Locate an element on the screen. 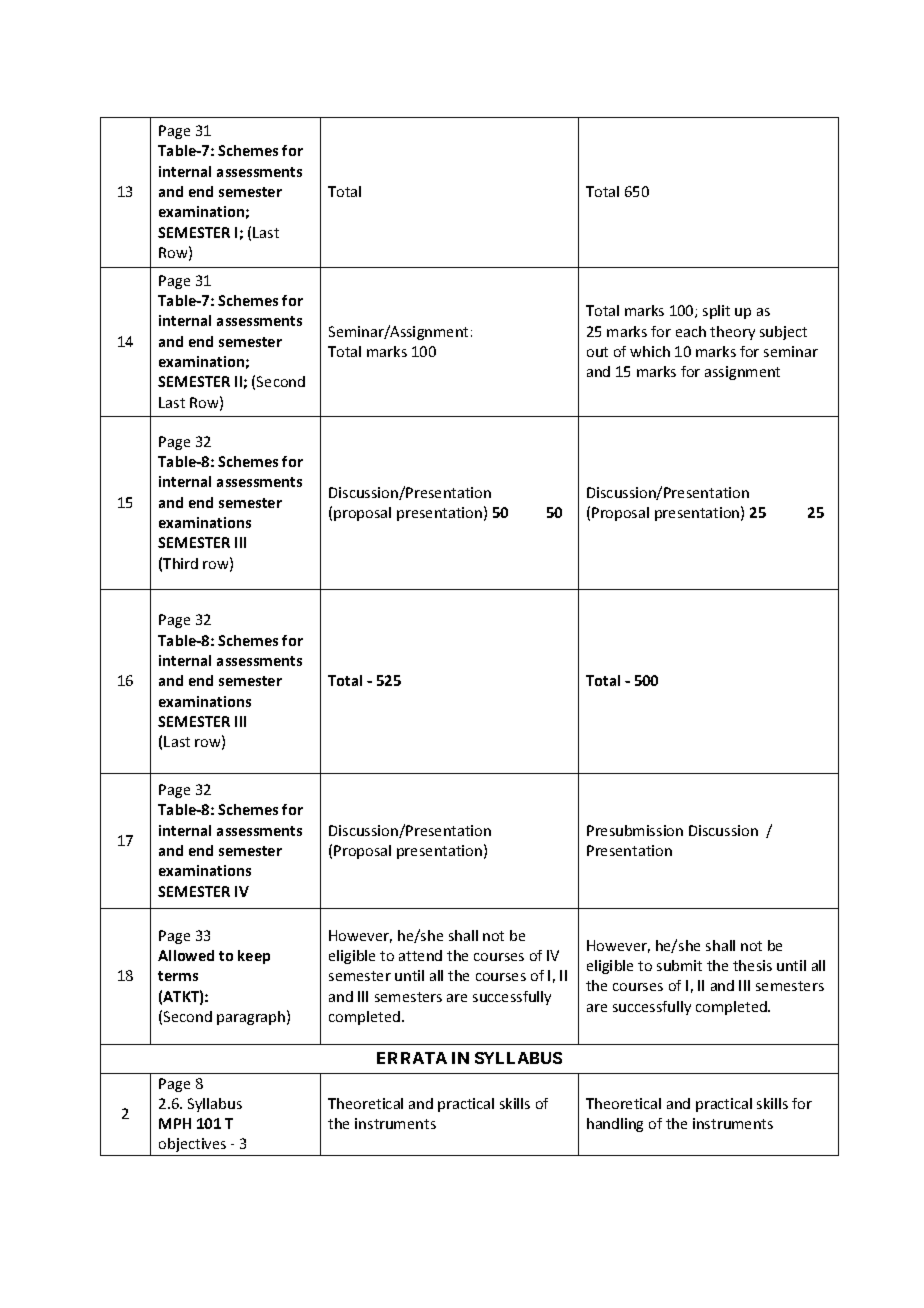 The width and height of the screenshot is (924, 1308). keep is located at coordinates (254, 957).
